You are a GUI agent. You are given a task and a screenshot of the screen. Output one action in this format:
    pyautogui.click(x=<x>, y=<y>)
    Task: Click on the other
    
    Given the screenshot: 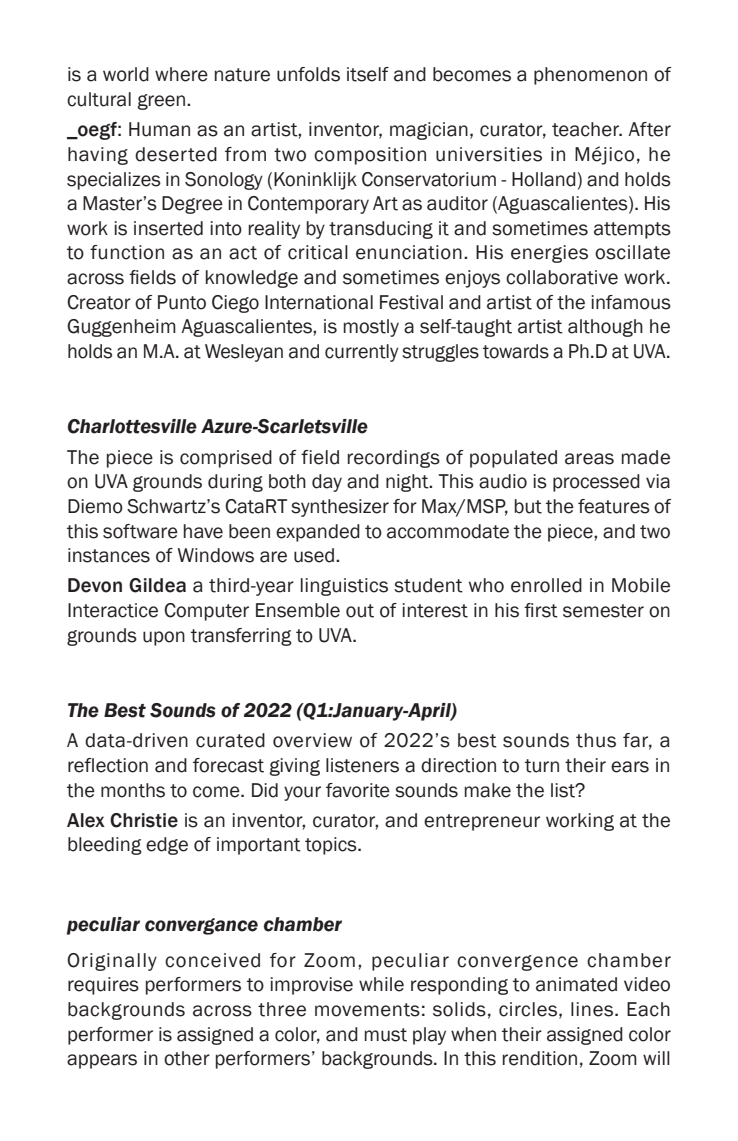 What is the action you would take?
    pyautogui.click(x=187, y=1058)
